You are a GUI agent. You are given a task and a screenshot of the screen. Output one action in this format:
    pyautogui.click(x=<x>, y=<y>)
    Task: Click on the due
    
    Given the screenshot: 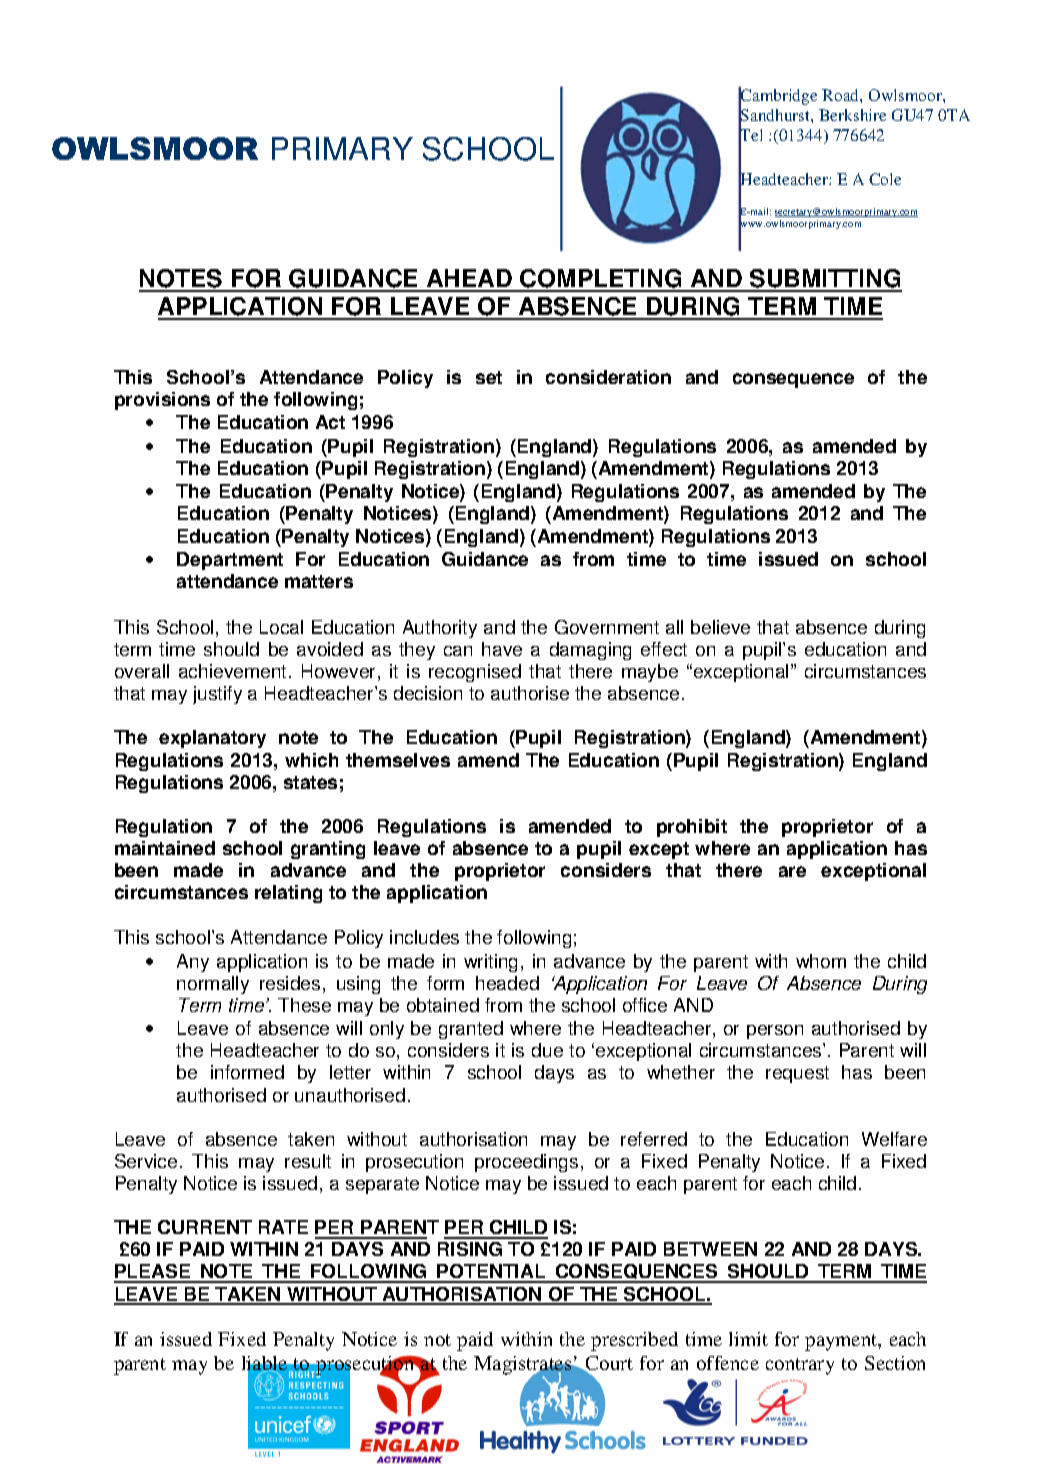 What is the action you would take?
    pyautogui.click(x=547, y=1050)
